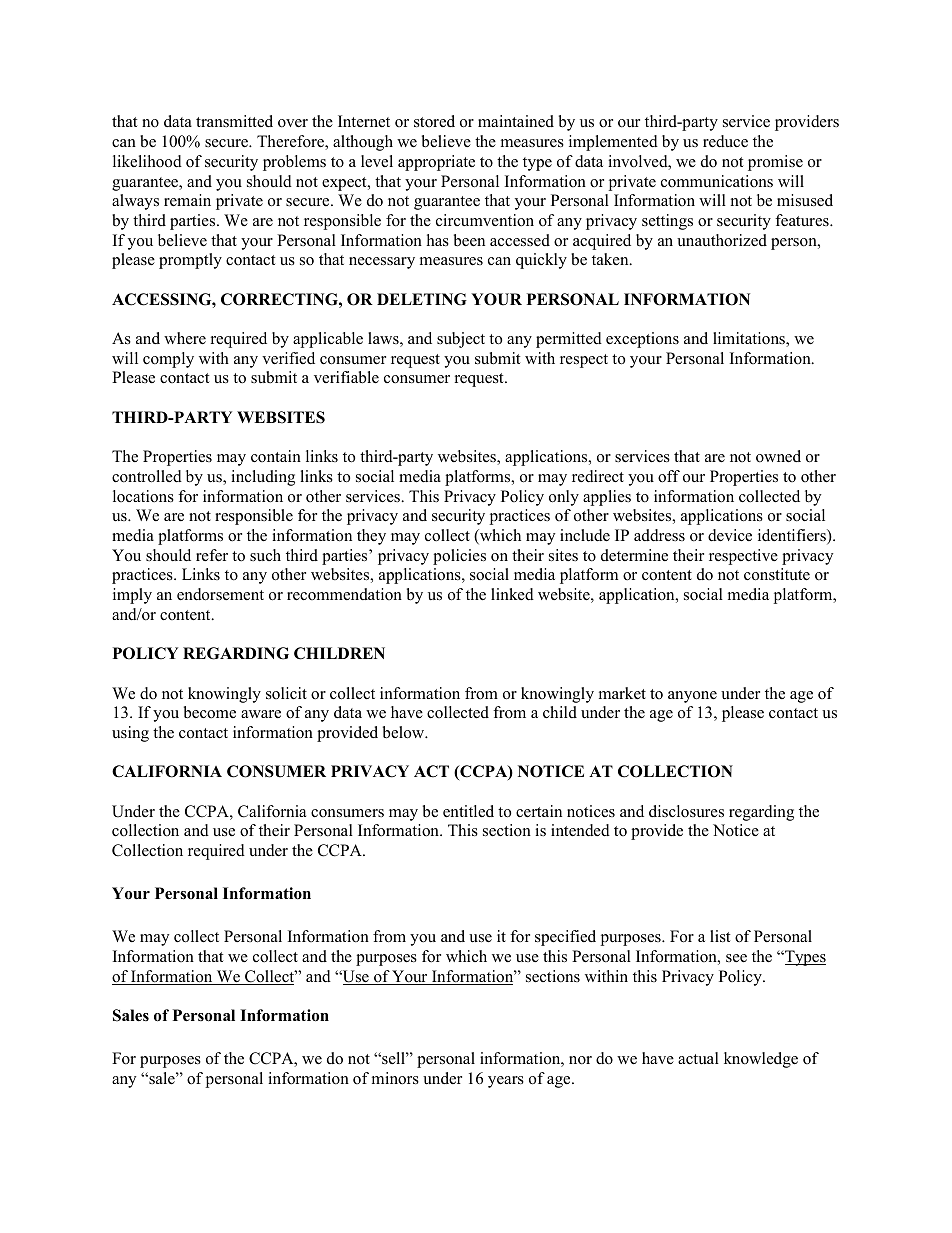 Image resolution: width=952 pixels, height=1233 pixels. What do you see at coordinates (220, 594) in the image?
I see `endorsement` at bounding box center [220, 594].
